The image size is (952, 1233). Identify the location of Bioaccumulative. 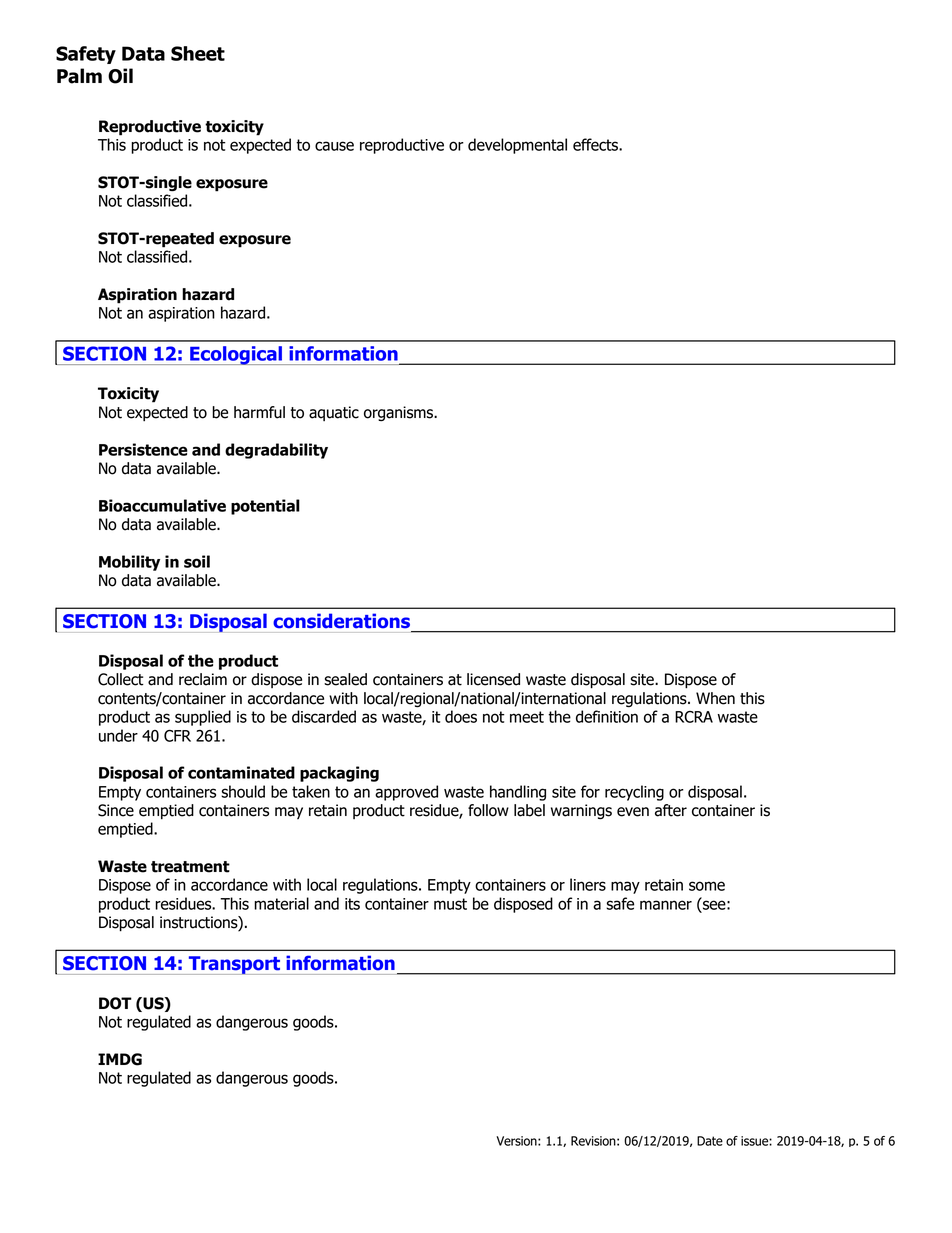
(162, 505).
